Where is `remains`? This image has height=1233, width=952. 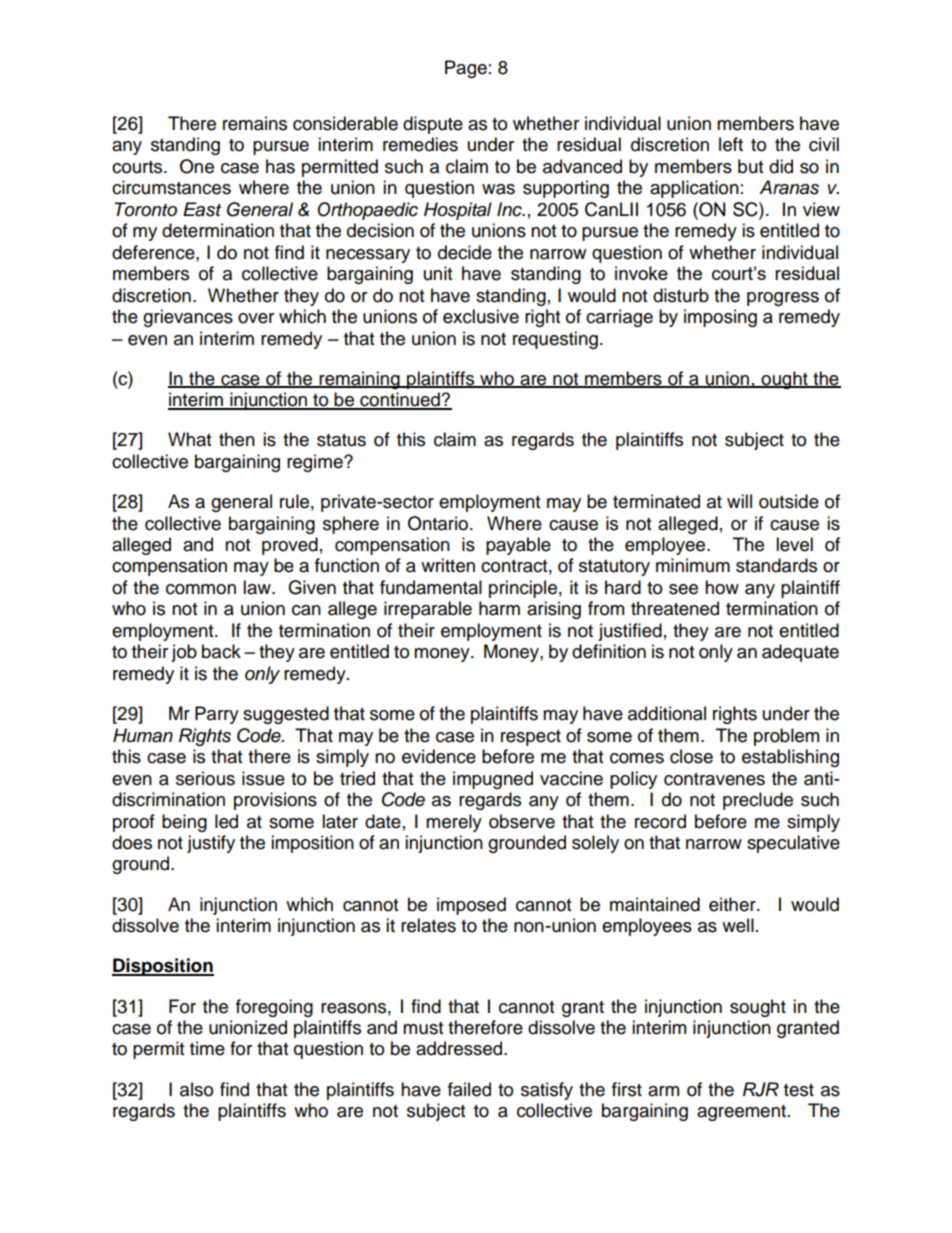 remains is located at coordinates (255, 123).
